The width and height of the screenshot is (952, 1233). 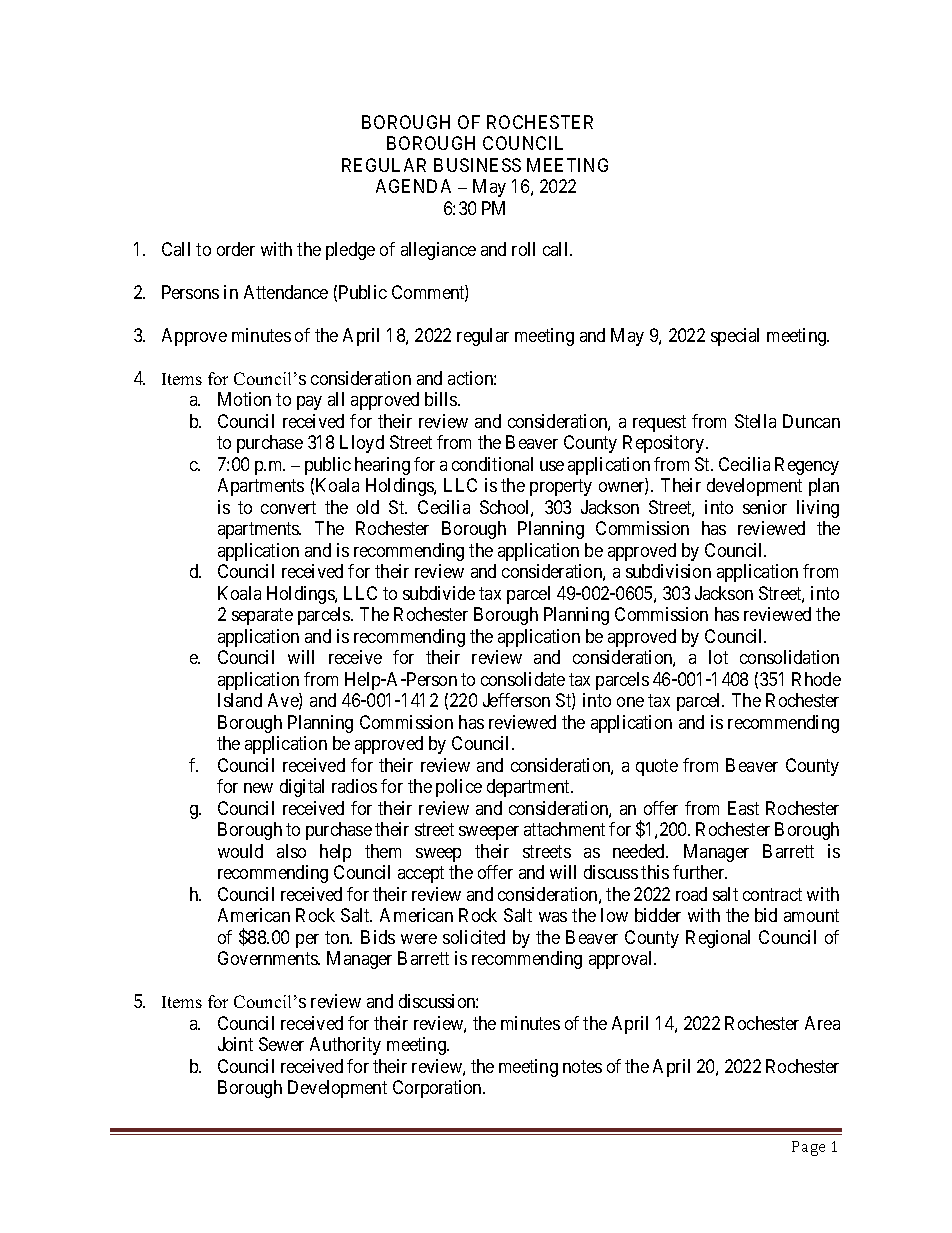 What do you see at coordinates (808, 1148) in the screenshot?
I see `Page` at bounding box center [808, 1148].
